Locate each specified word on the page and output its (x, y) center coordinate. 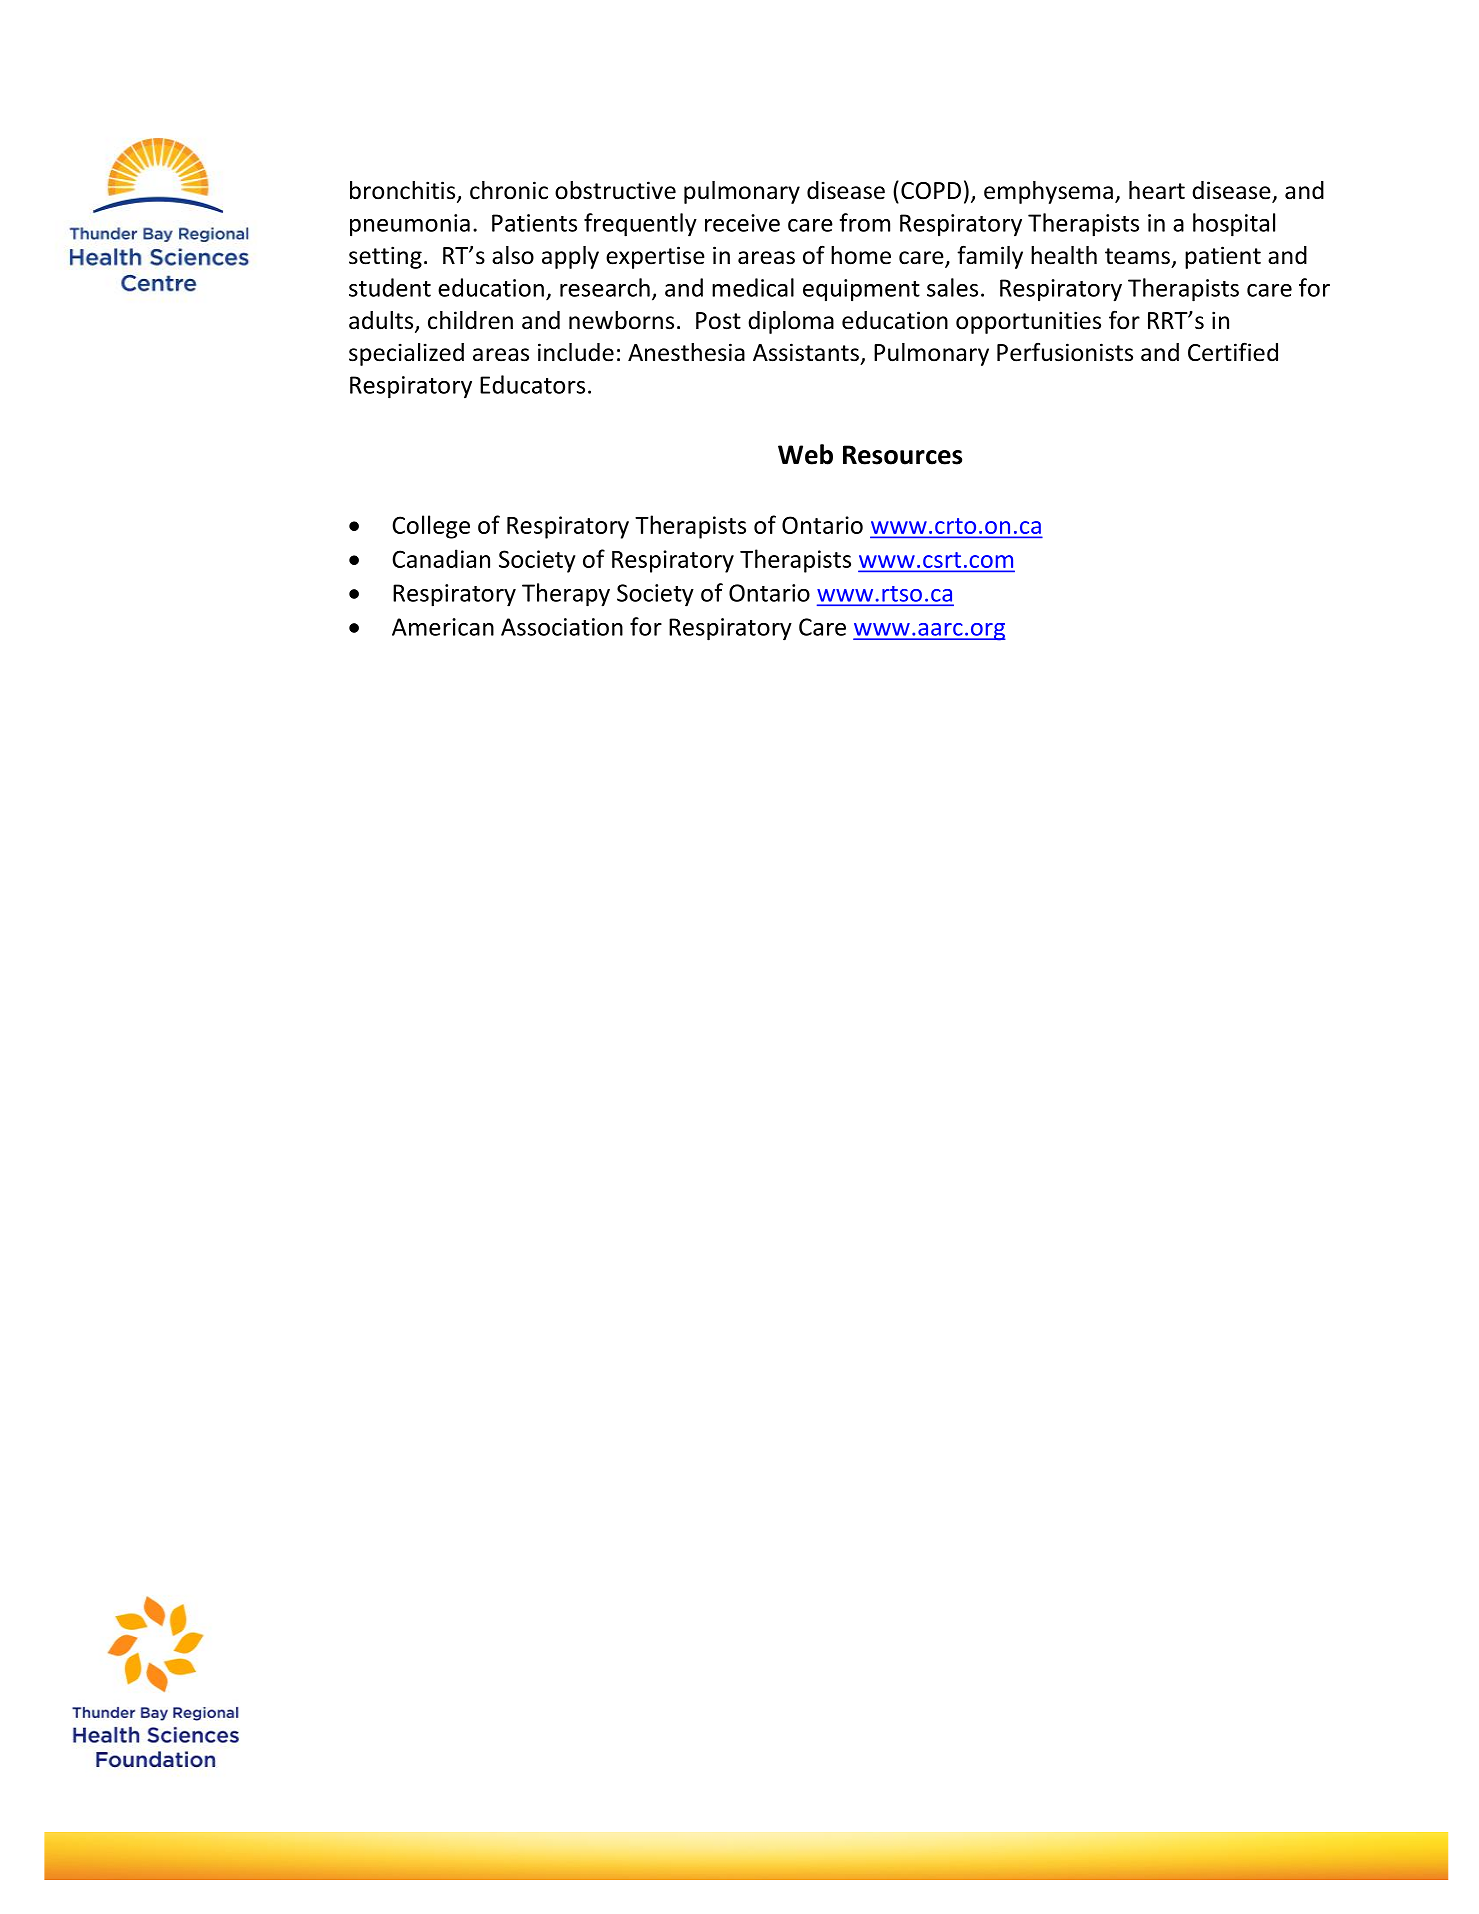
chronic (509, 190)
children (470, 320)
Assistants (806, 352)
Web (805, 454)
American (443, 627)
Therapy (566, 595)
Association (562, 627)
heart (1157, 190)
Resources (902, 455)
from (865, 222)
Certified (1233, 352)
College (431, 527)
